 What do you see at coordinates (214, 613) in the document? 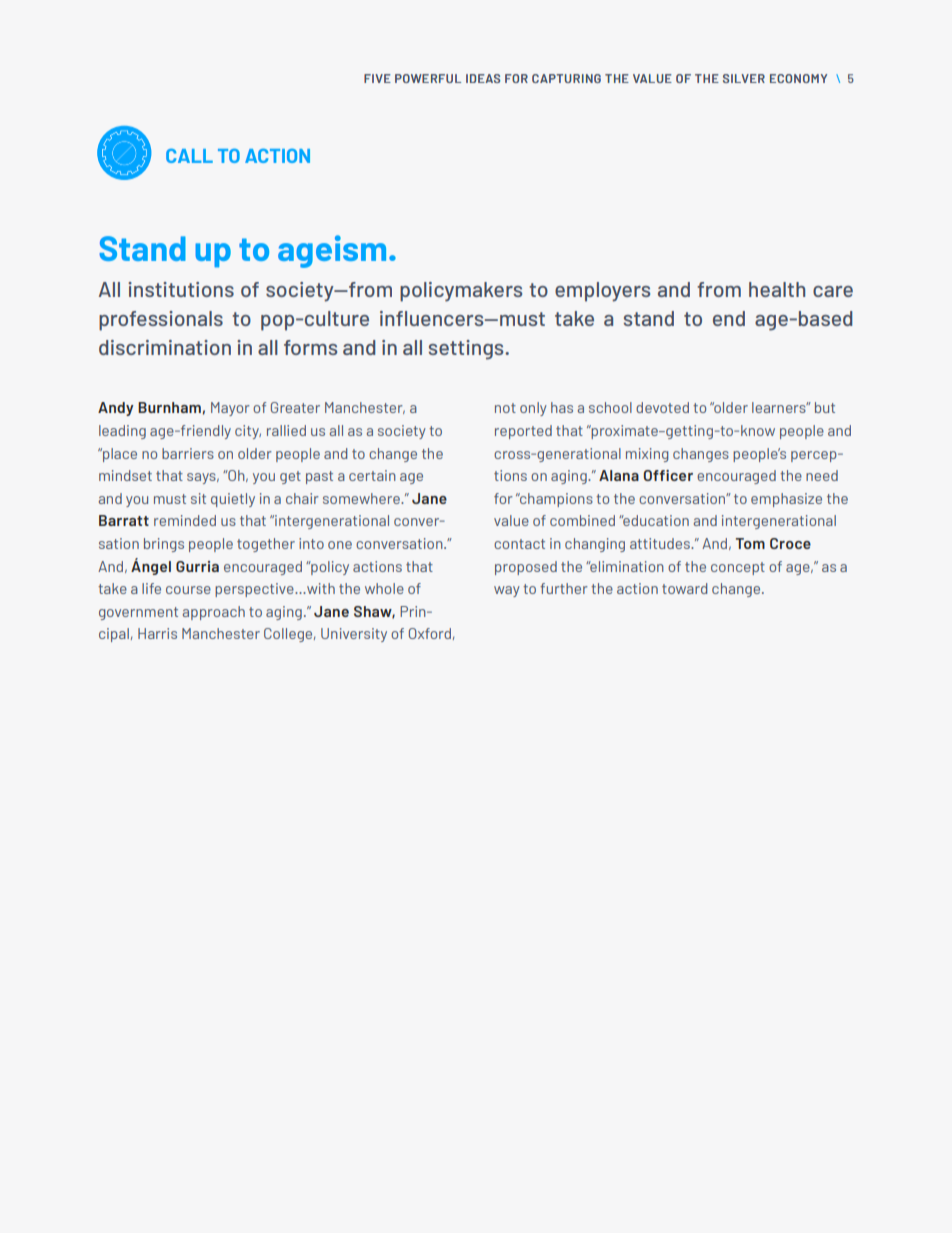
I see `approach` at bounding box center [214, 613].
